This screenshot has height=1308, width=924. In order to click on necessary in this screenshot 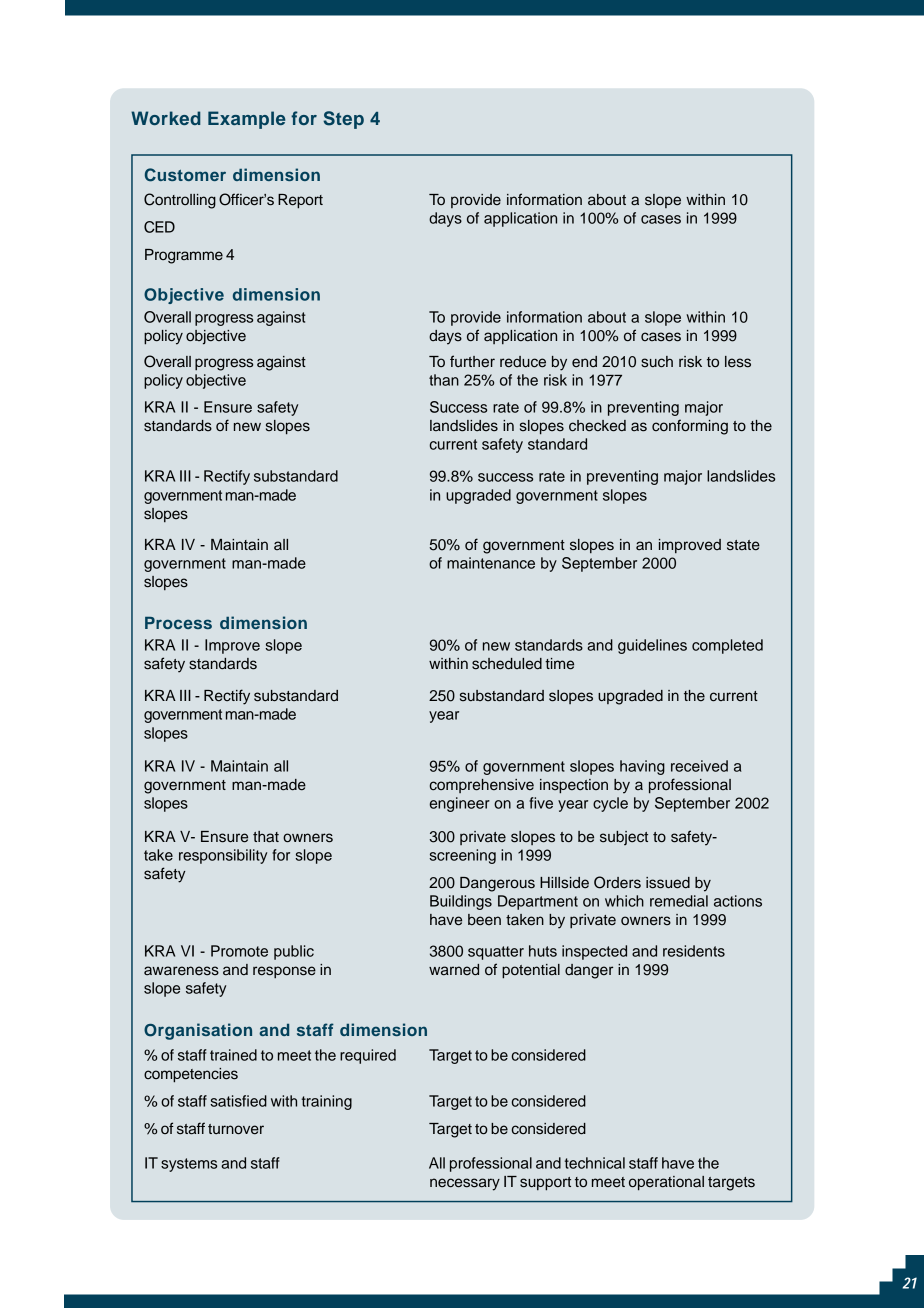, I will do `click(465, 1184)`.
